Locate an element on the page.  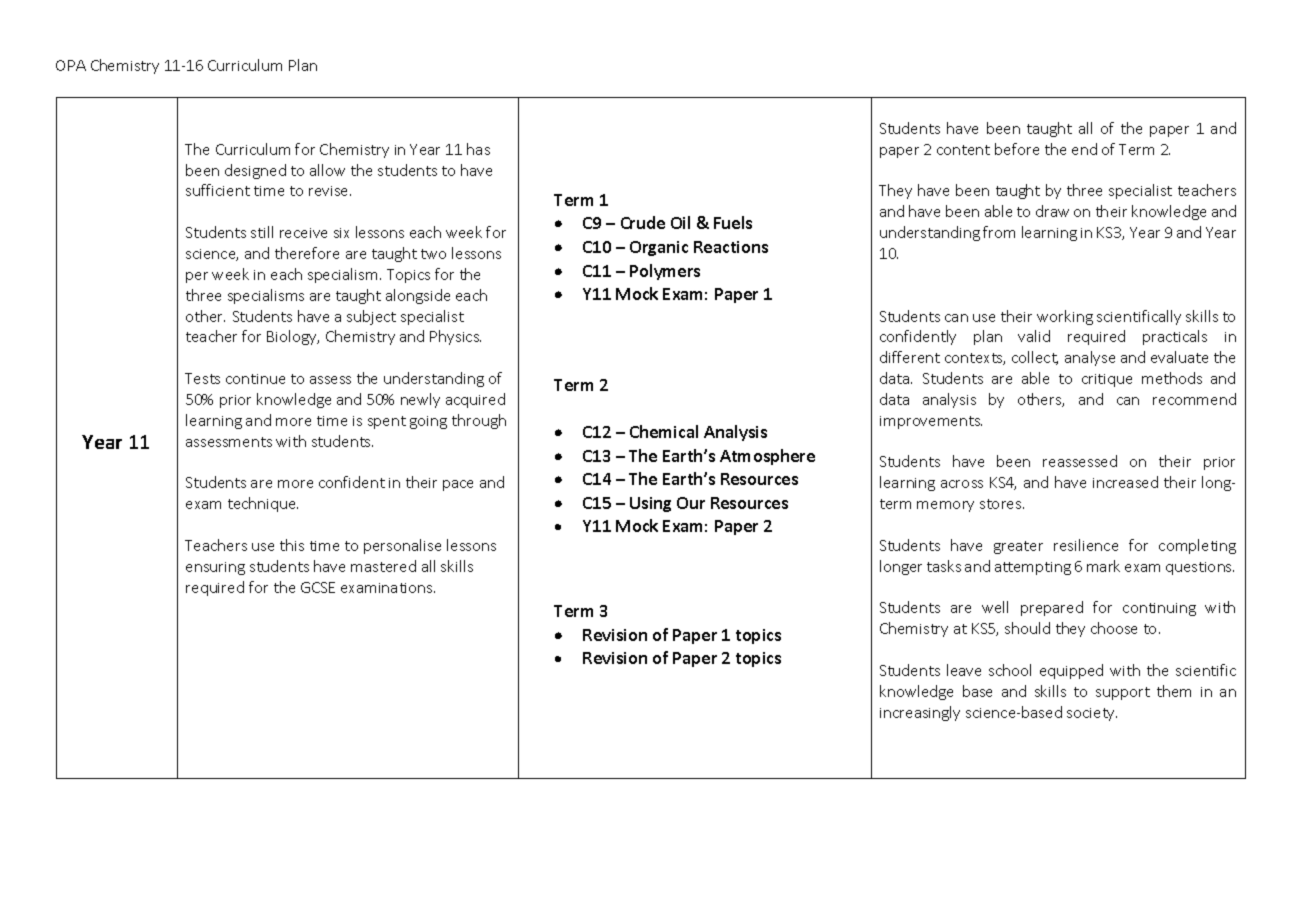
increasingly is located at coordinates (920, 713).
